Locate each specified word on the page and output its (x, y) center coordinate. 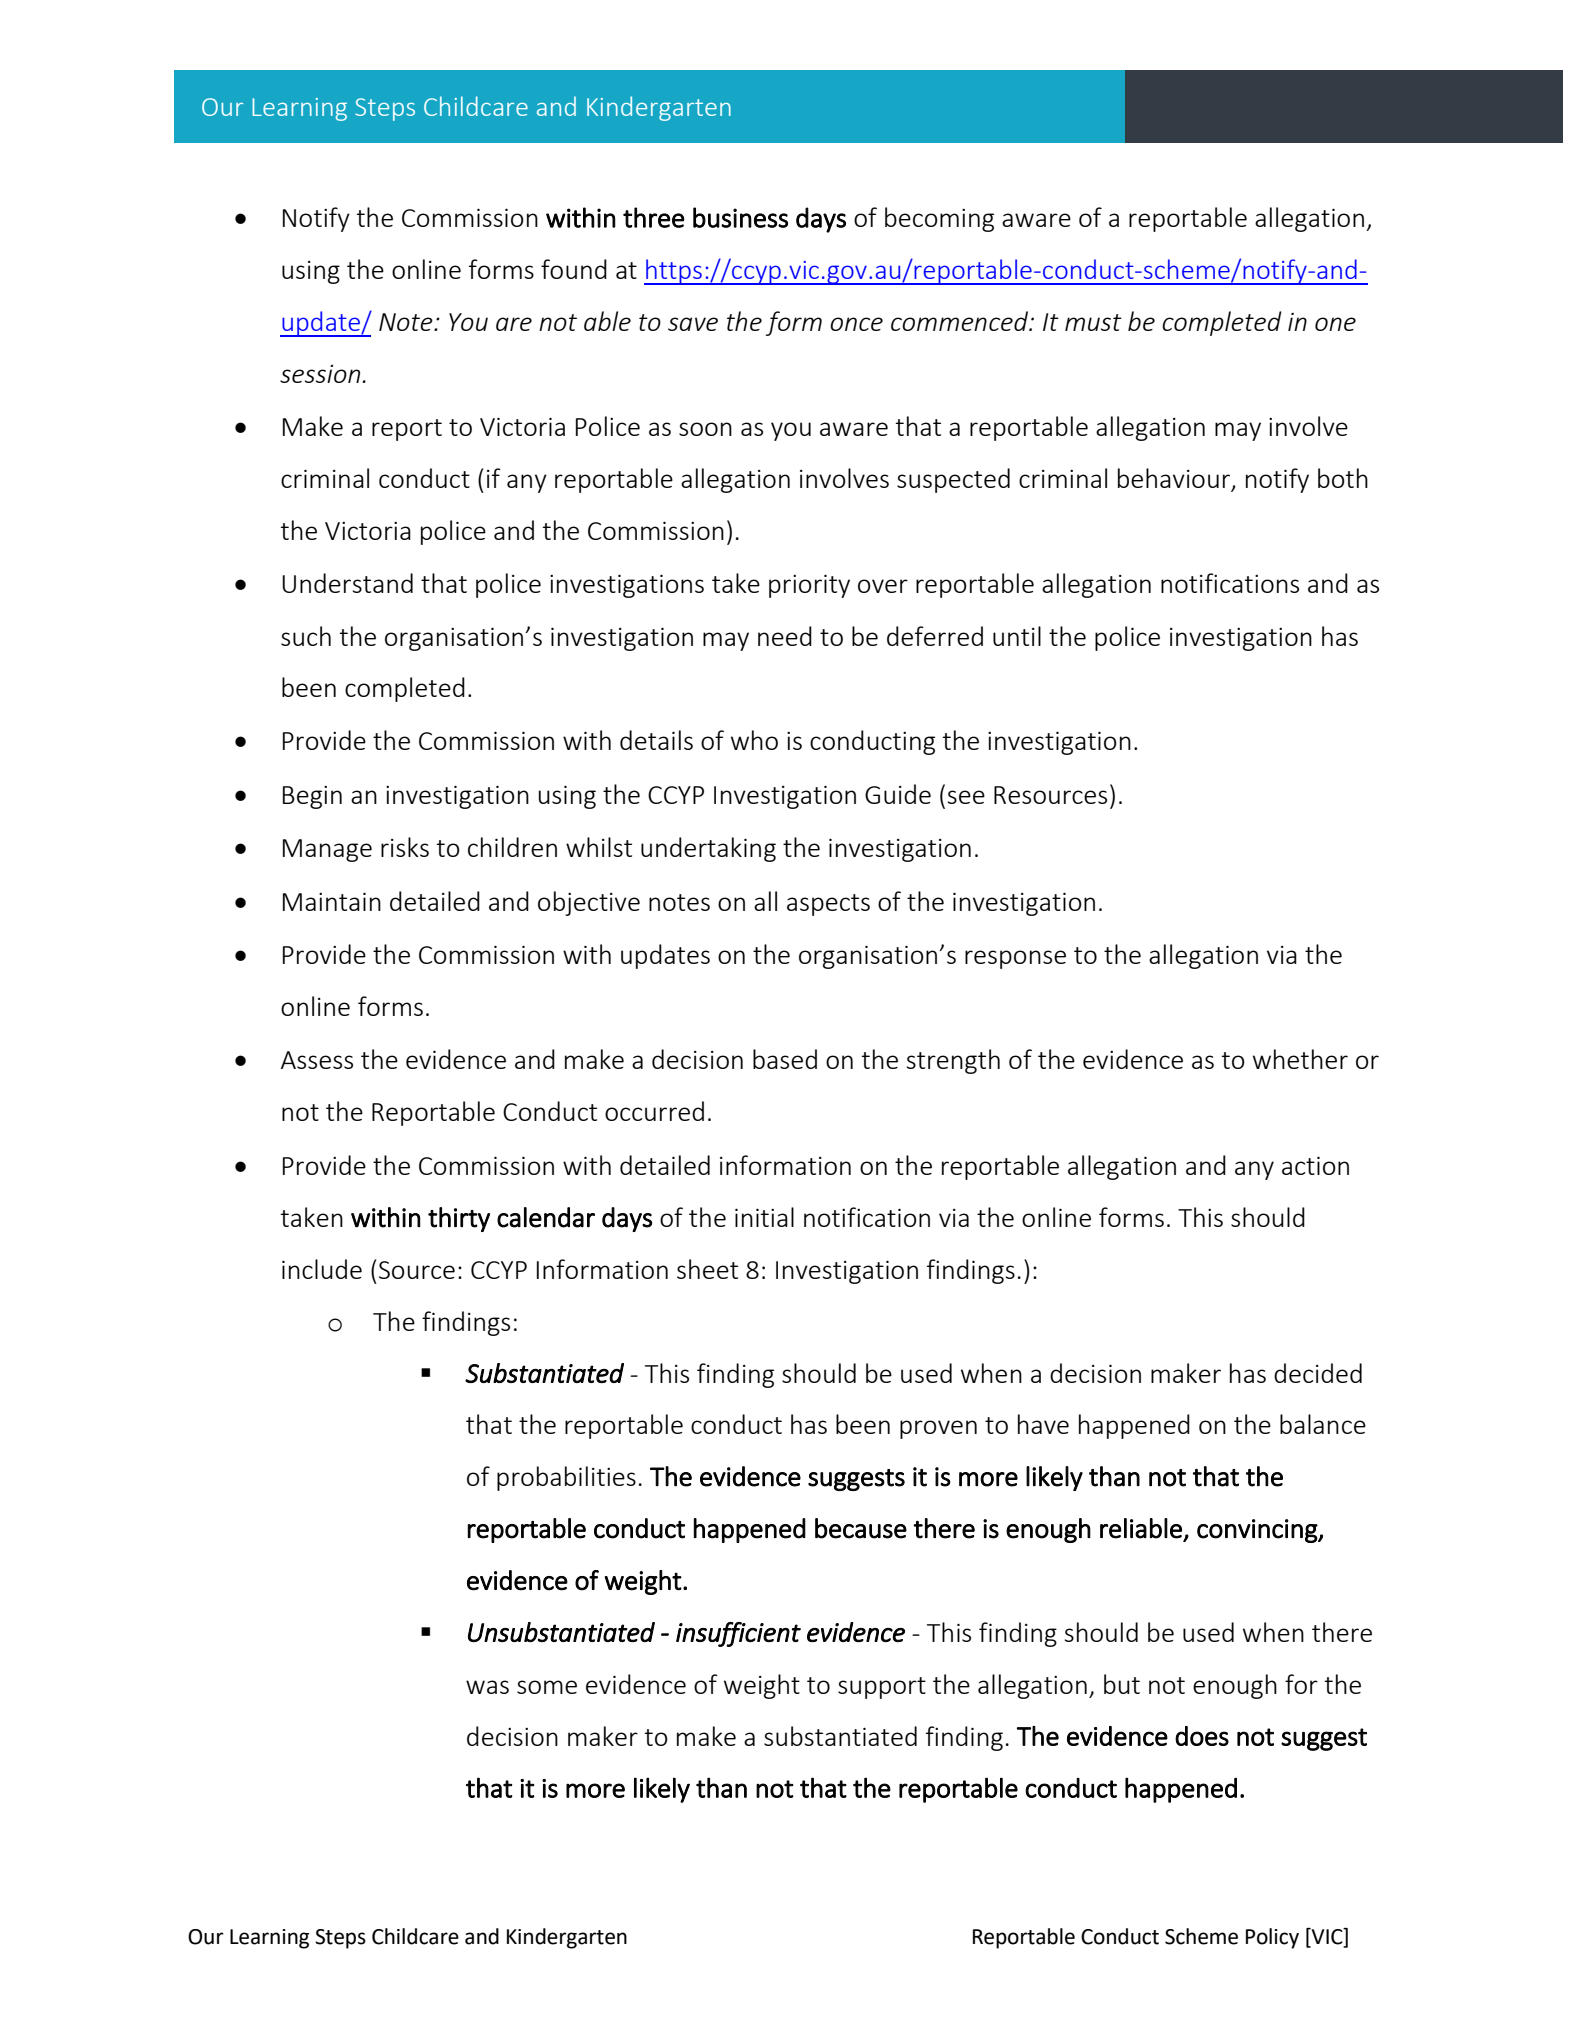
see (966, 797)
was (487, 1687)
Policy (1272, 1938)
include (322, 1269)
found (574, 269)
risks (405, 847)
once (856, 324)
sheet (707, 1269)
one (1335, 324)
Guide (898, 794)
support (882, 1688)
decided (1318, 1373)
